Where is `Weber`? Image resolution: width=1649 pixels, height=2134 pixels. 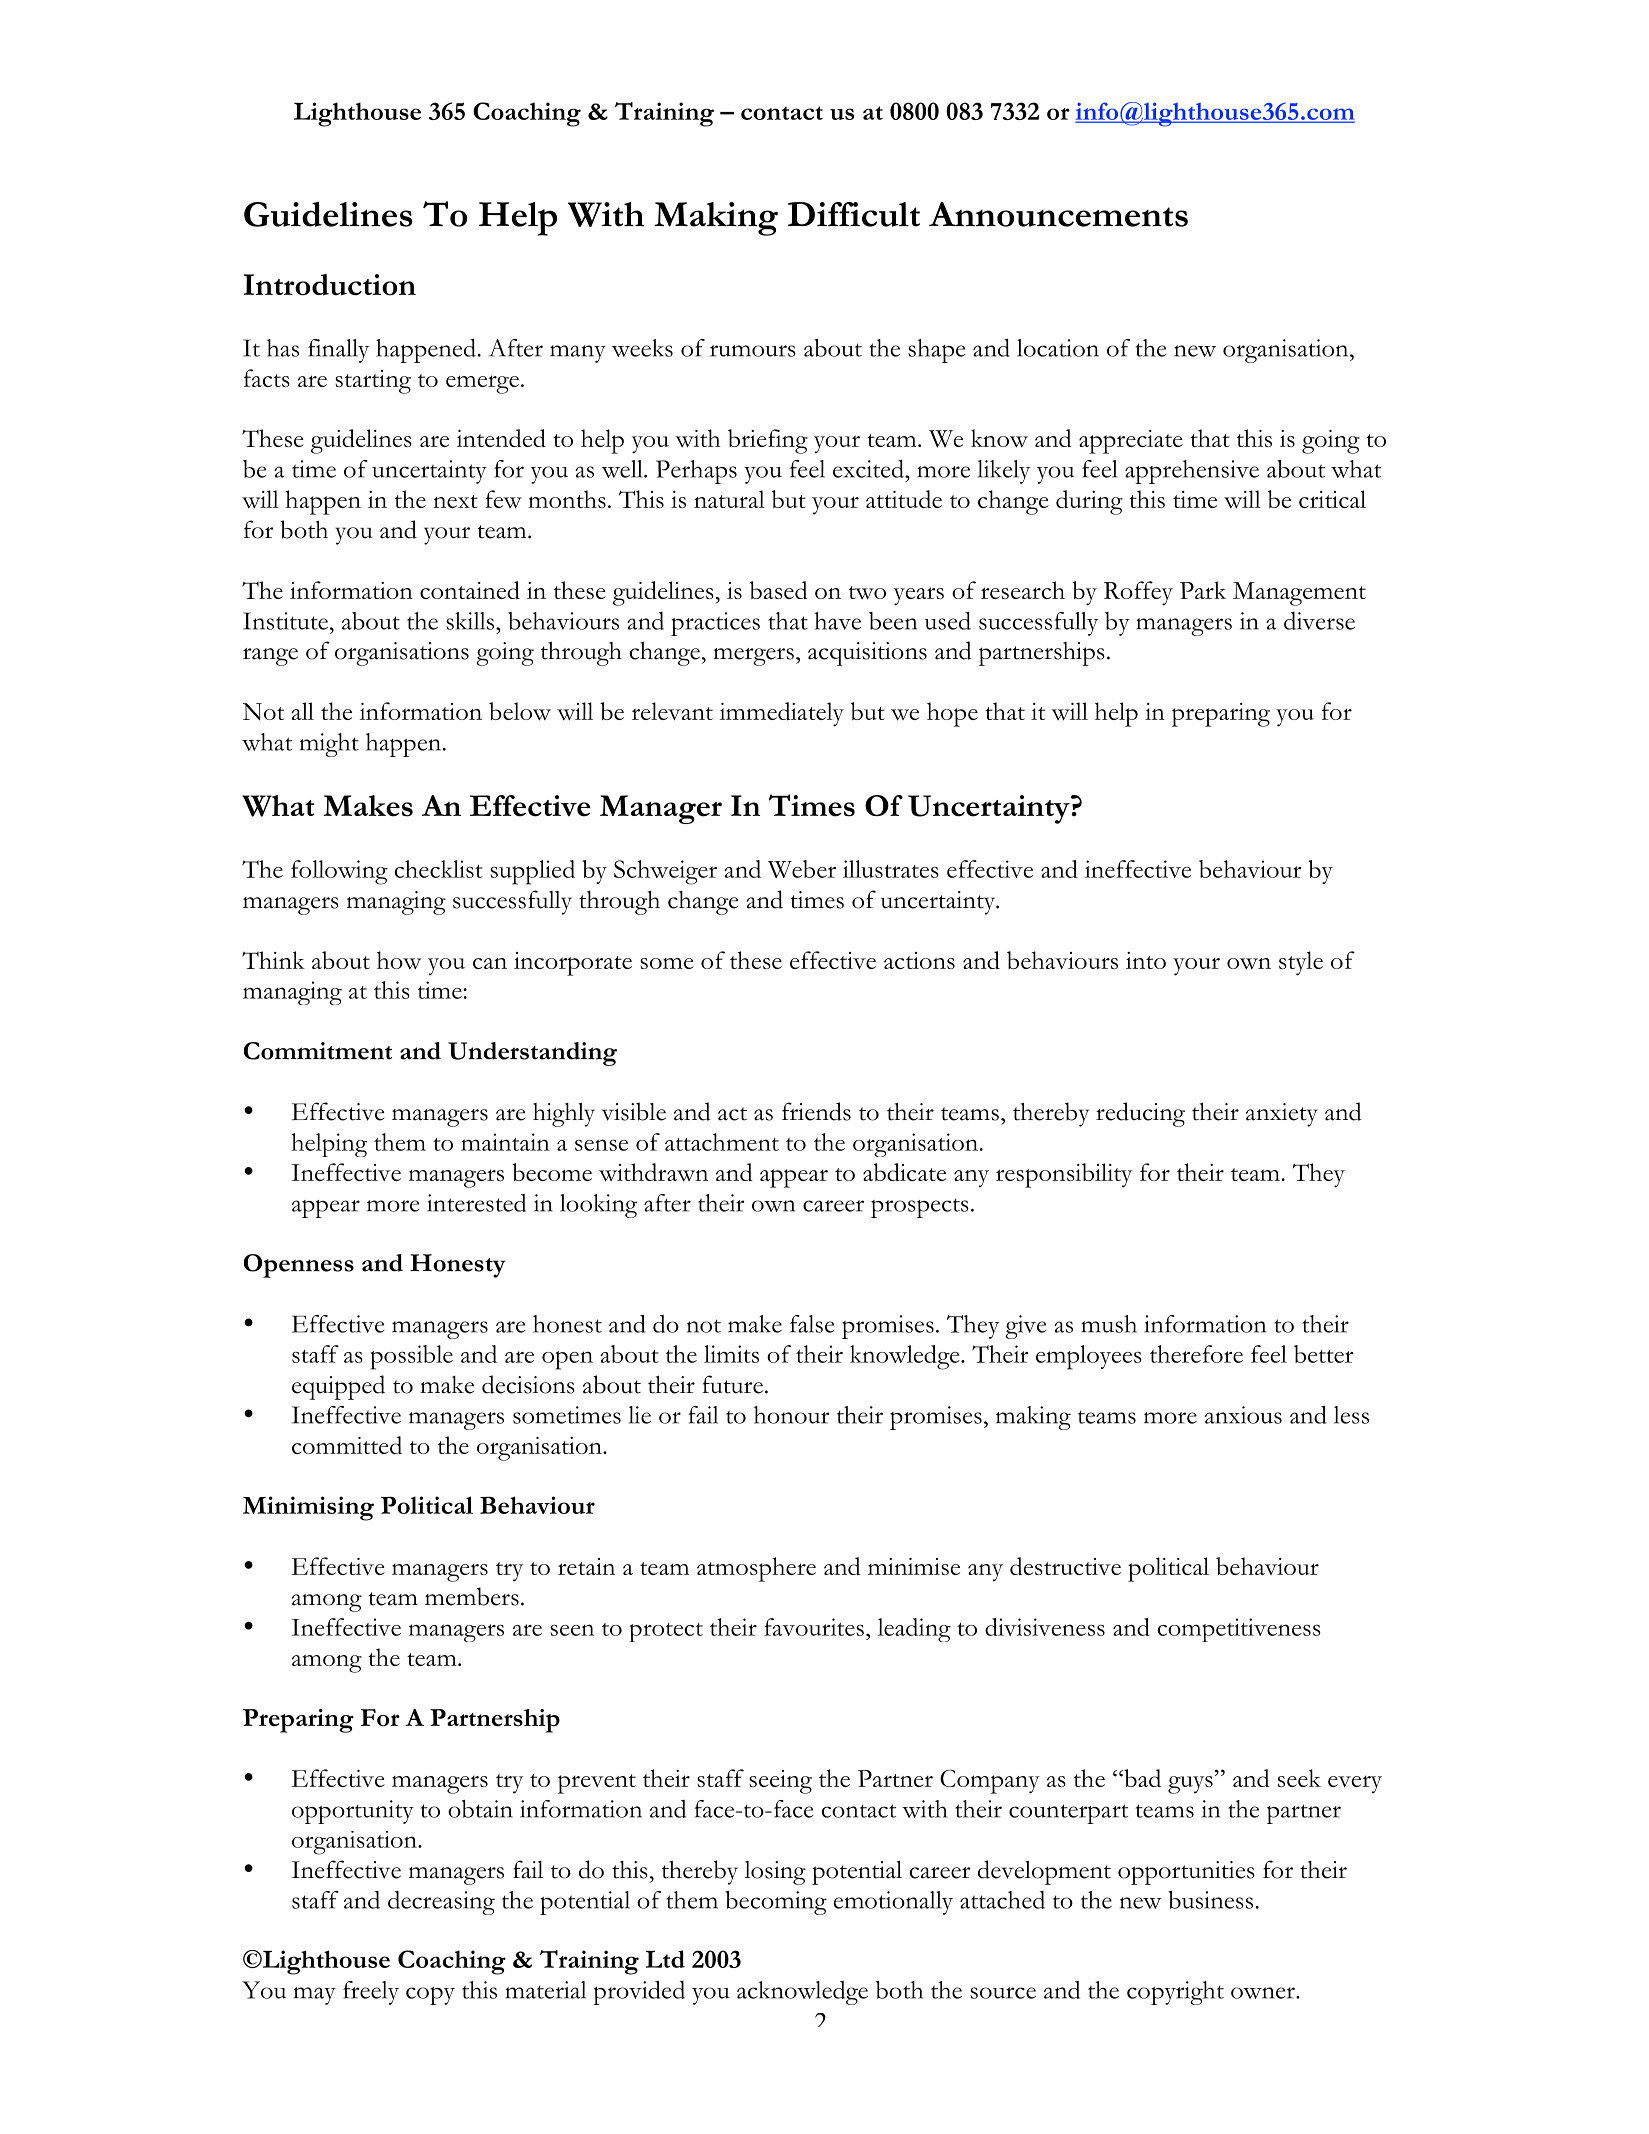
Weber is located at coordinates (802, 869).
